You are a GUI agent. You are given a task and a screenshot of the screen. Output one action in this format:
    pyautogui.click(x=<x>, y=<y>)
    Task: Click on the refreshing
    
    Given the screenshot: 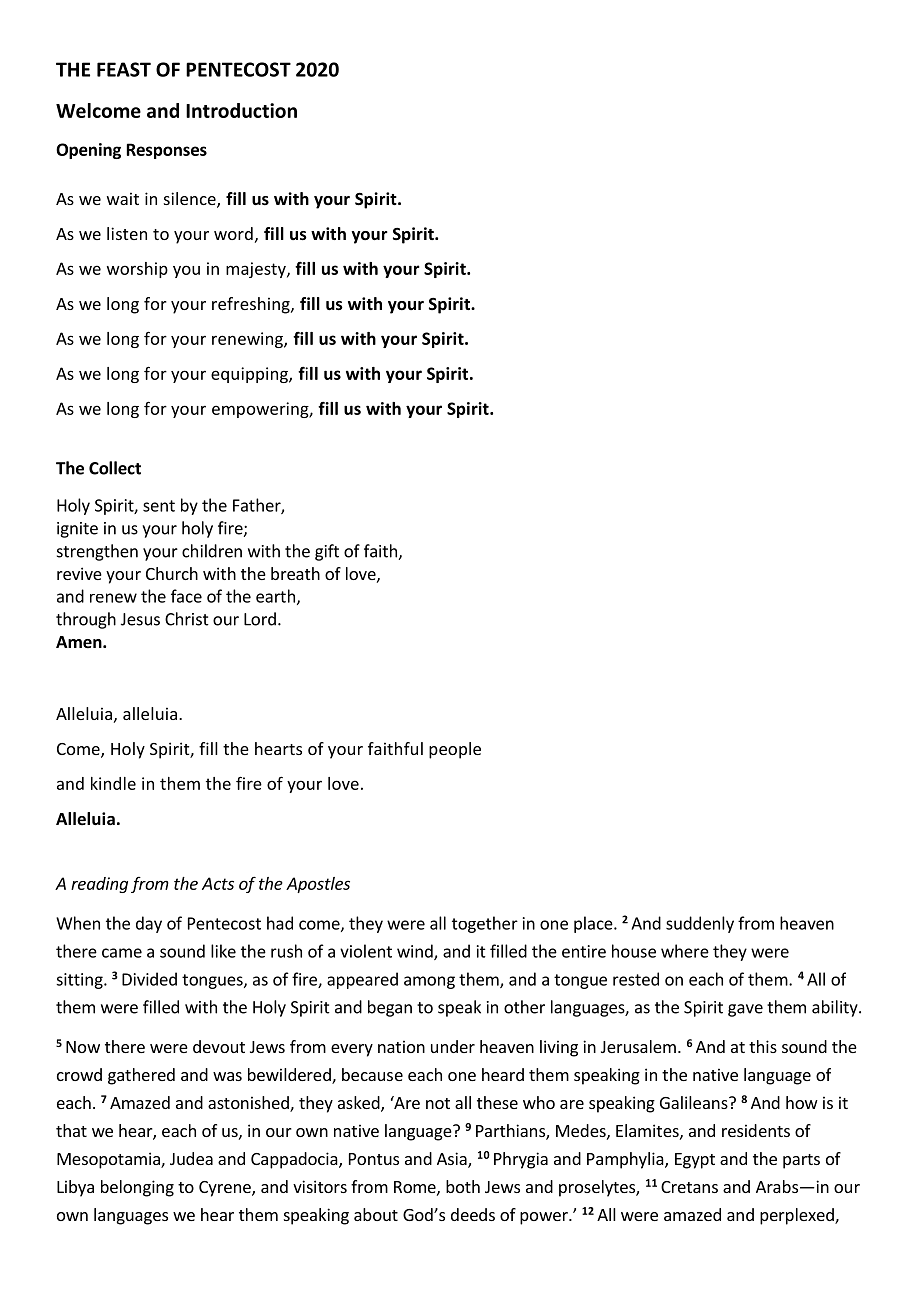 What is the action you would take?
    pyautogui.click(x=252, y=305)
